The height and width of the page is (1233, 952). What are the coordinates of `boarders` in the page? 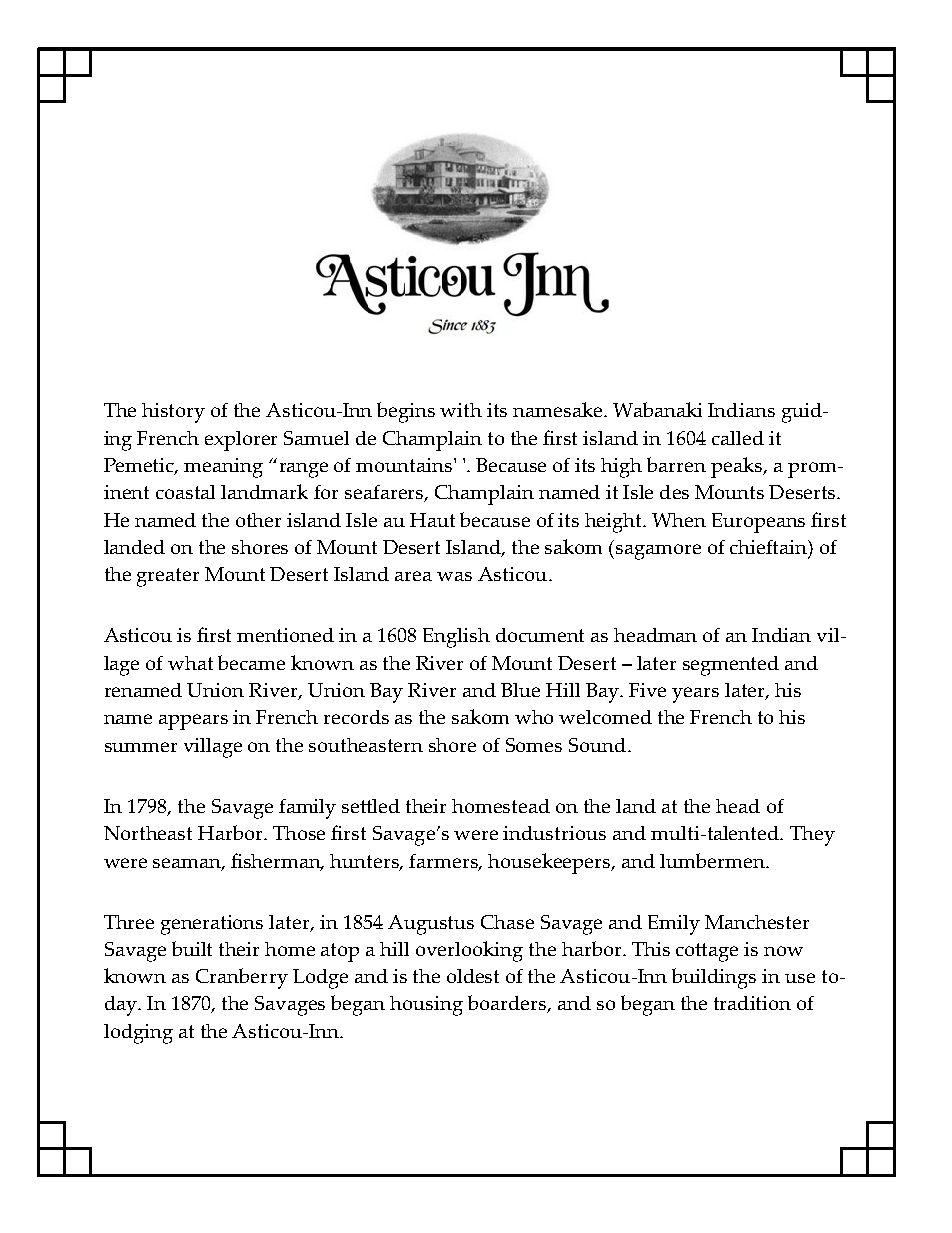 It's located at (508, 1004).
